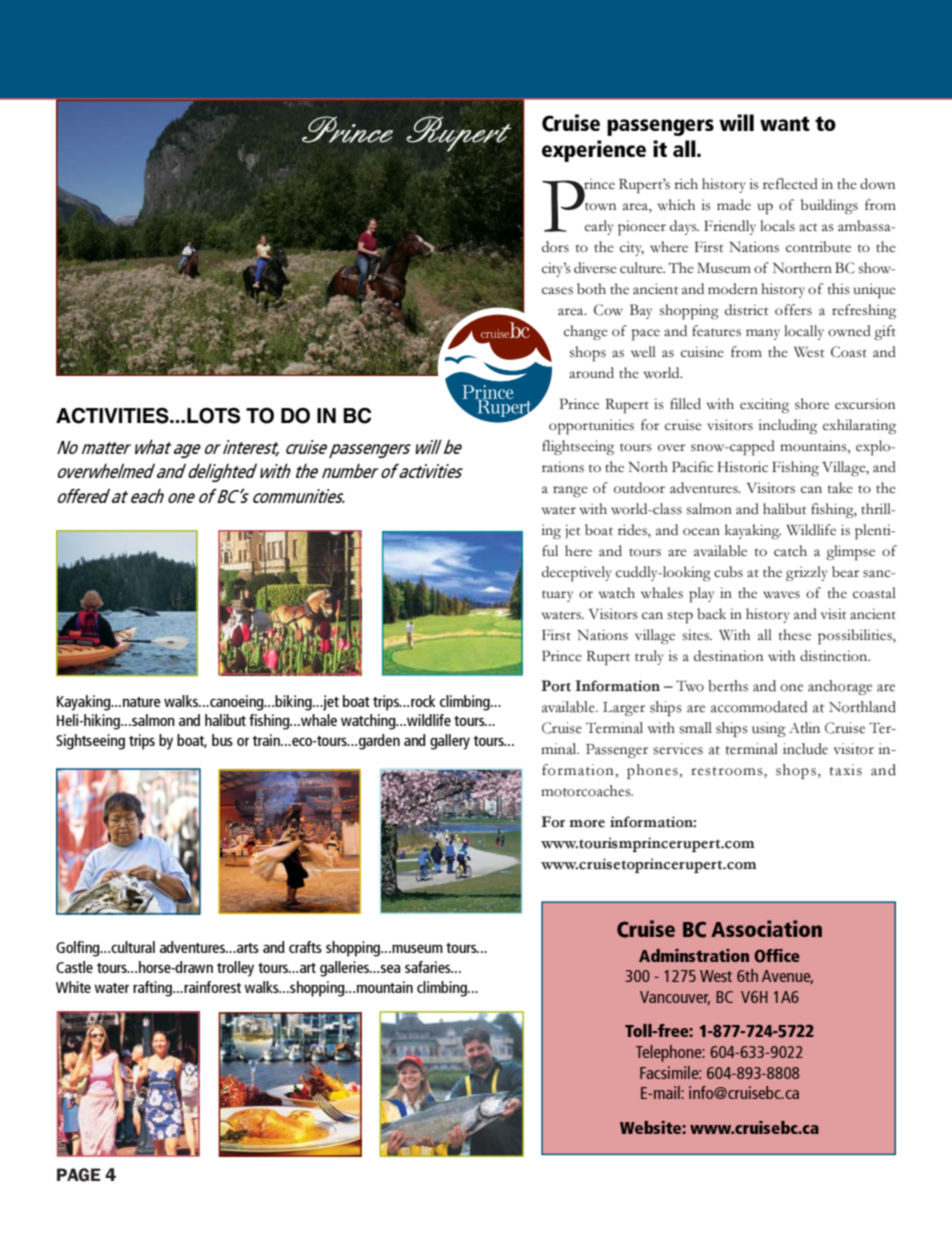  What do you see at coordinates (795, 635) in the screenshot?
I see `these` at bounding box center [795, 635].
